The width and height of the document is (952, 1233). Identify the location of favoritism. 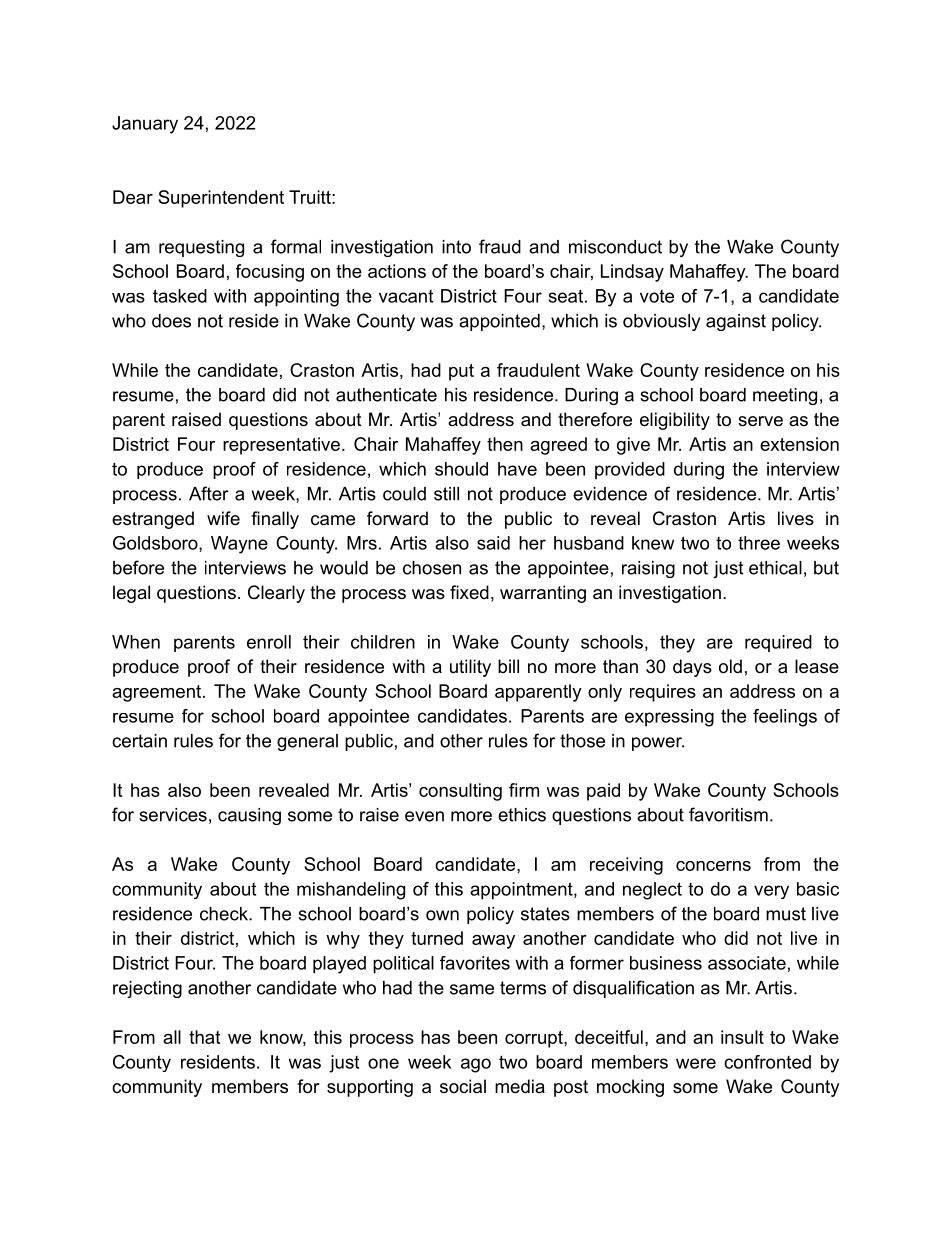
(728, 814).
